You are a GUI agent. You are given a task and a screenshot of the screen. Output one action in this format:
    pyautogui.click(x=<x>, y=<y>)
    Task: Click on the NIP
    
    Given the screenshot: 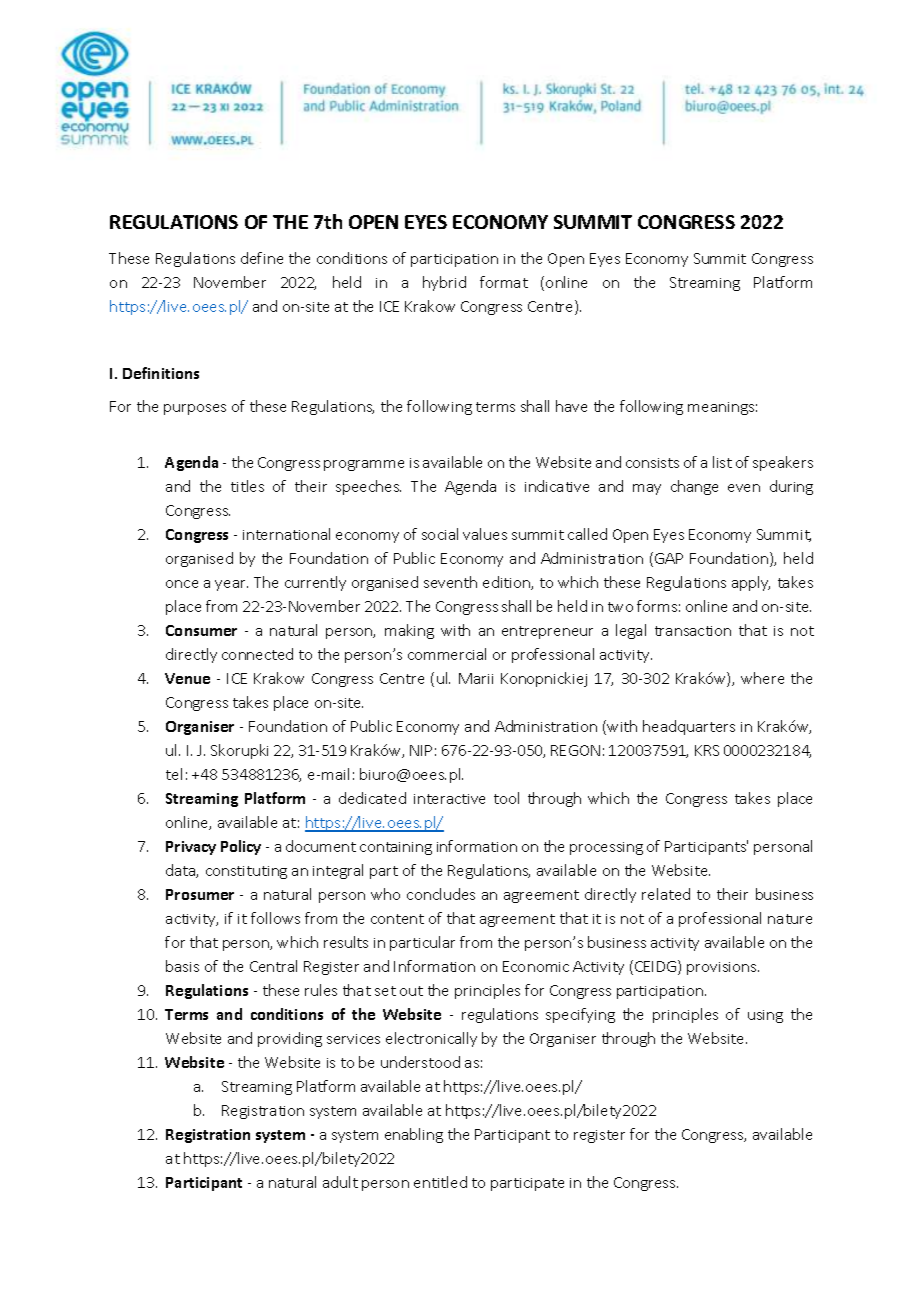 What is the action you would take?
    pyautogui.click(x=421, y=750)
